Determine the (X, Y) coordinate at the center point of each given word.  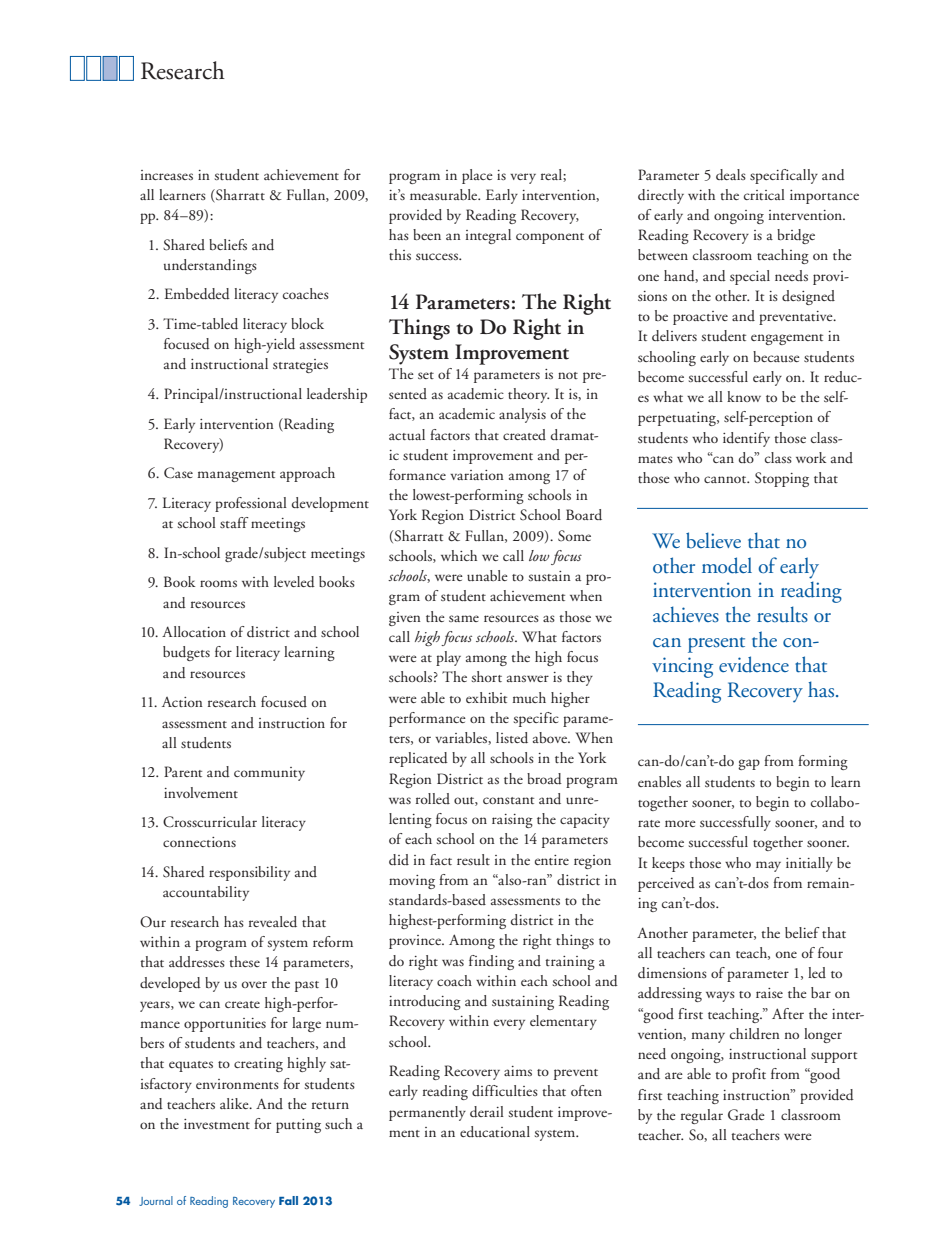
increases (167, 175)
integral (488, 236)
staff (234, 522)
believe (713, 540)
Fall (288, 1200)
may (768, 866)
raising (512, 821)
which (459, 555)
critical (764, 194)
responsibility (249, 873)
